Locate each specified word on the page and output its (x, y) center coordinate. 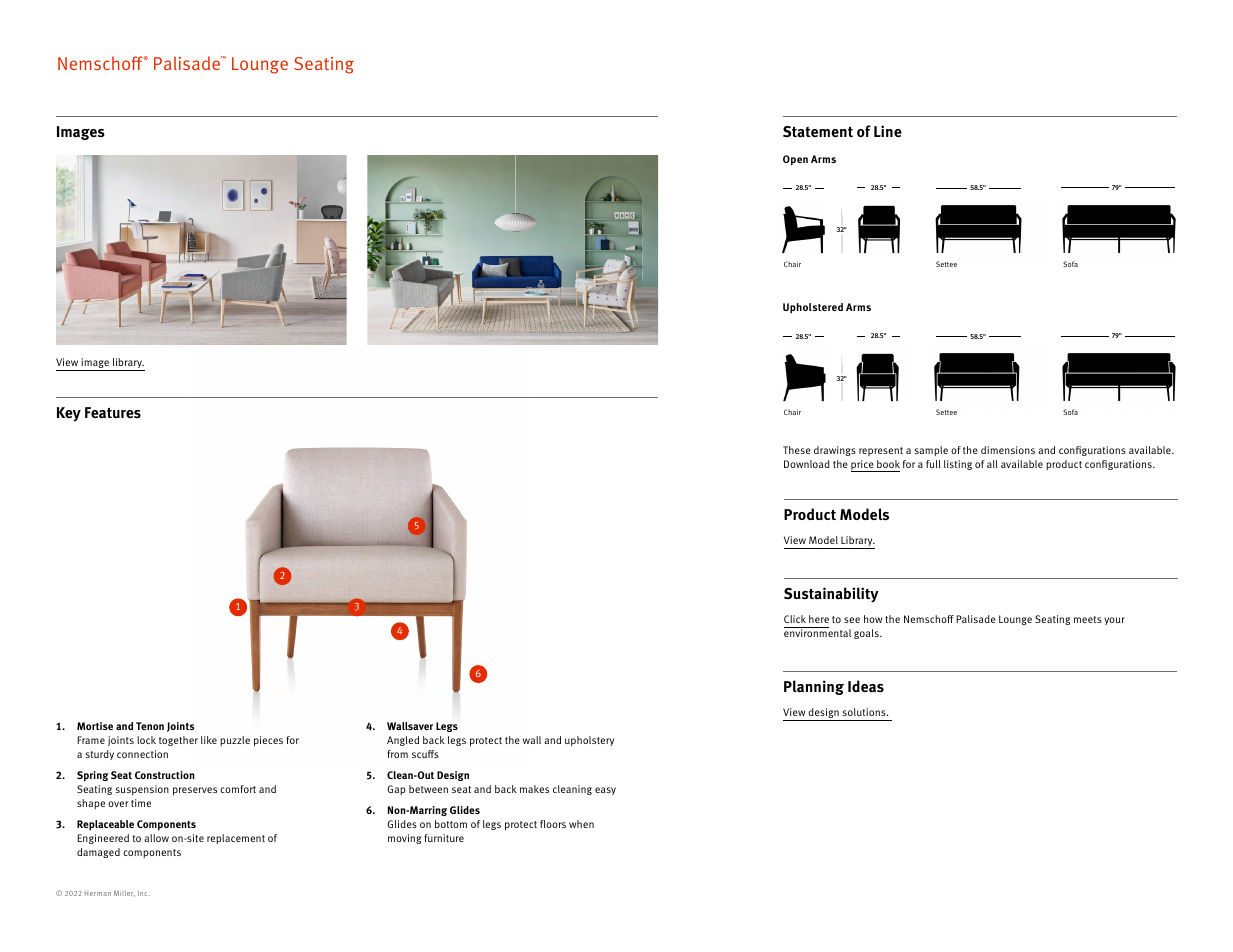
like (209, 740)
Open (795, 160)
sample (931, 451)
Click (795, 619)
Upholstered (813, 308)
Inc (144, 893)
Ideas (866, 686)
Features (113, 413)
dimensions (1008, 450)
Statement (818, 132)
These (797, 450)
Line (888, 131)
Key (69, 414)
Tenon (150, 726)
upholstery (589, 741)
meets (1088, 619)
